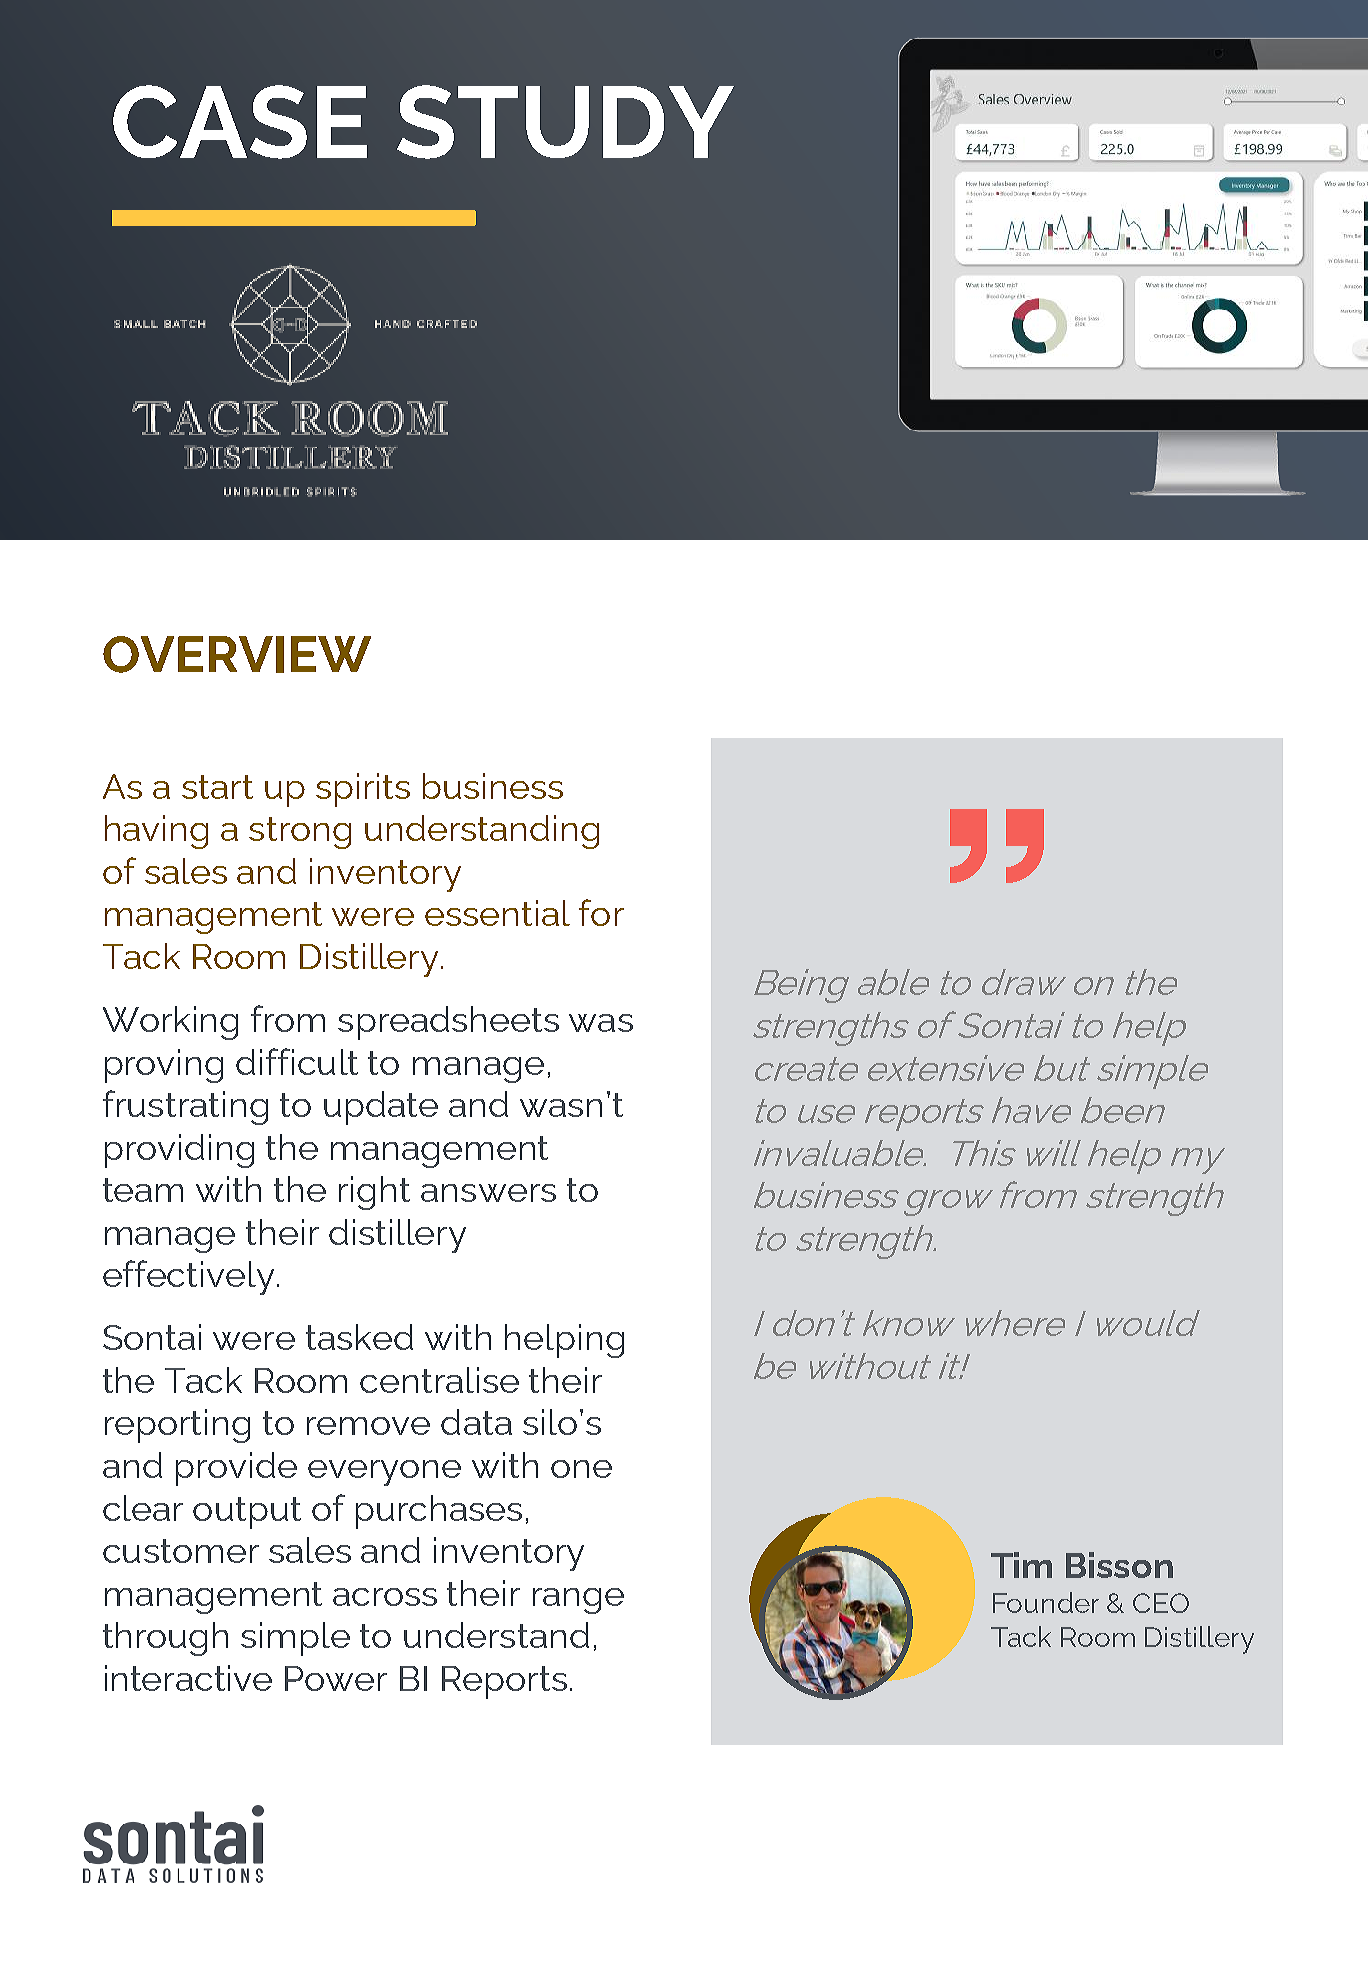  What do you see at coordinates (363, 790) in the screenshot?
I see `spirits` at bounding box center [363, 790].
